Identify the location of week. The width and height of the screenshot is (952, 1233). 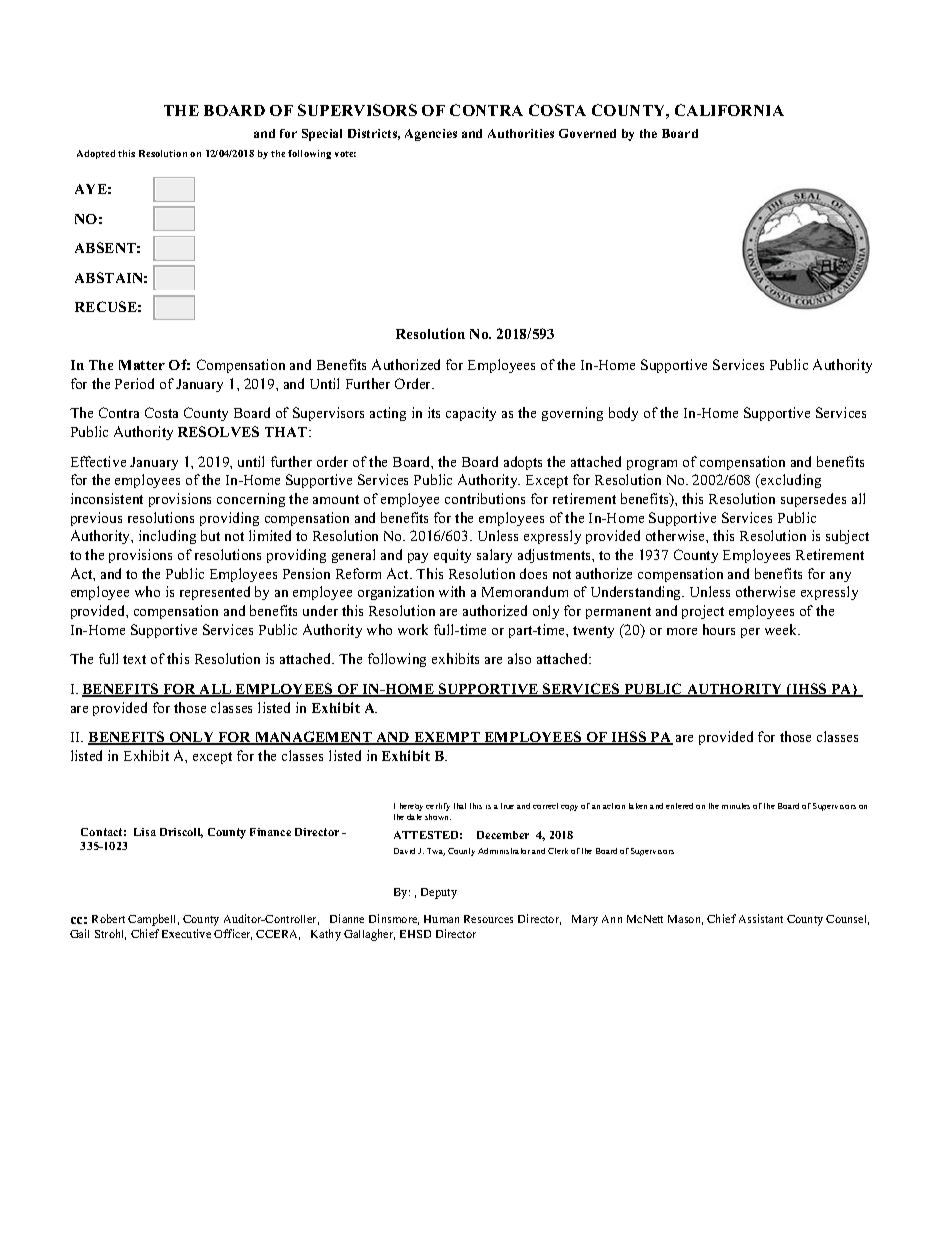
(782, 629).
